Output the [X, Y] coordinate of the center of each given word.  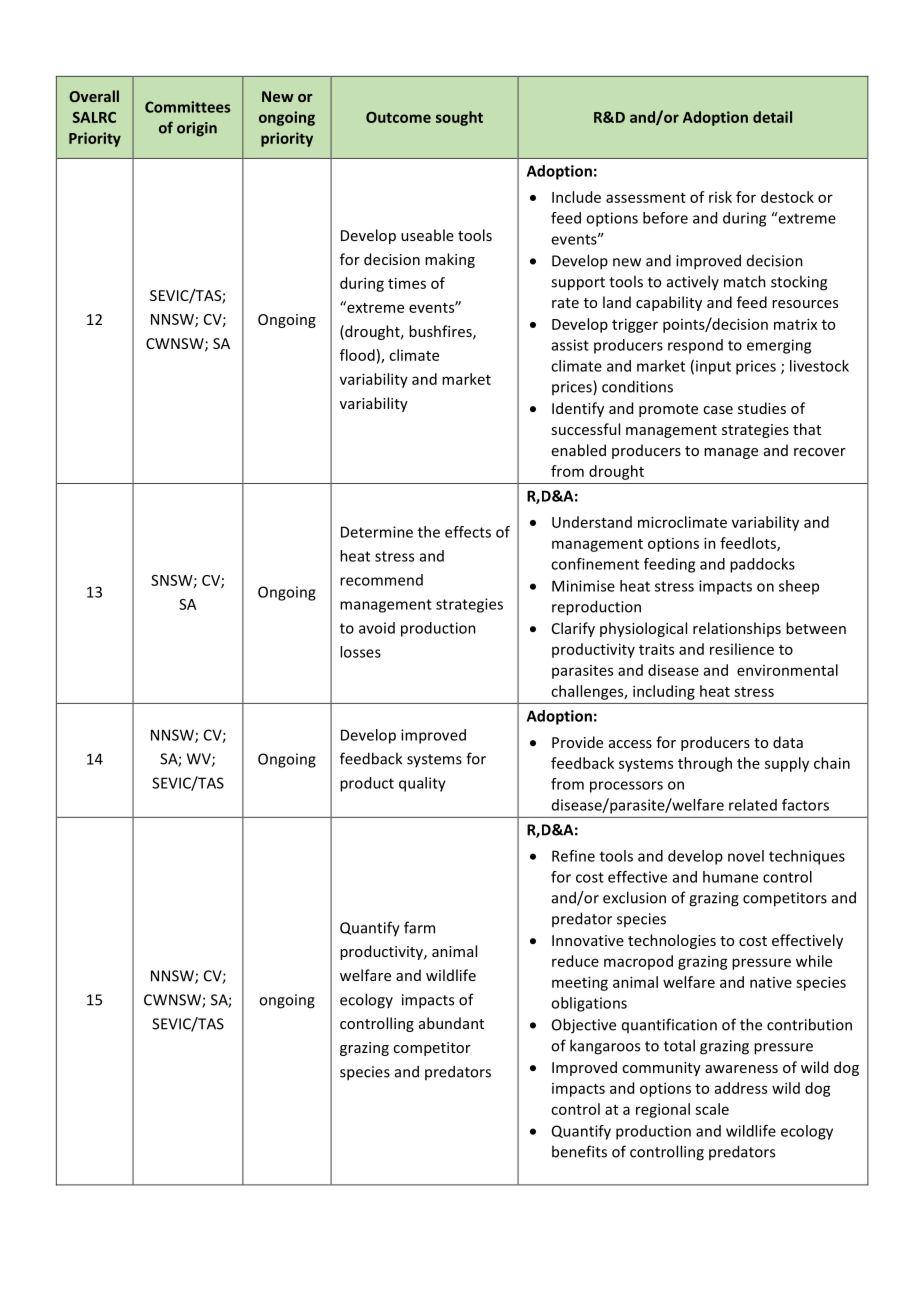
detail [772, 117]
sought [459, 118]
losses [360, 652]
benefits [579, 1151]
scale [712, 1109]
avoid [377, 628]
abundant [451, 1023]
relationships [737, 629]
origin [197, 129]
